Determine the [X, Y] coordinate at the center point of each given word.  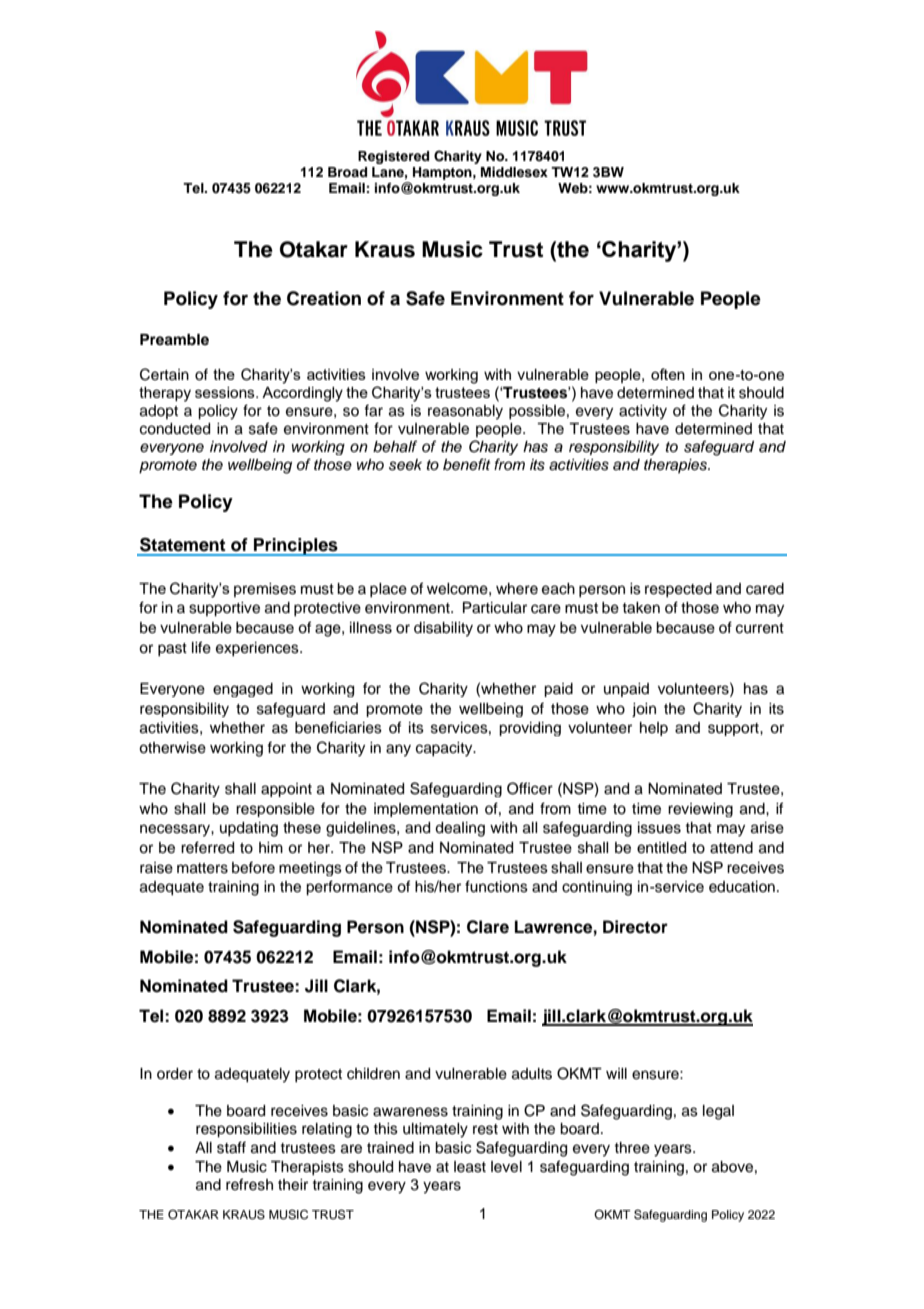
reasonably [465, 412]
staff [231, 1147]
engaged [243, 690]
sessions [226, 392]
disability [443, 629]
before [253, 867]
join [644, 710]
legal [718, 1112]
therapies [677, 466]
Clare [488, 927]
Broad [347, 172]
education [742, 887]
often [668, 374]
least [470, 1167]
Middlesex [514, 172]
